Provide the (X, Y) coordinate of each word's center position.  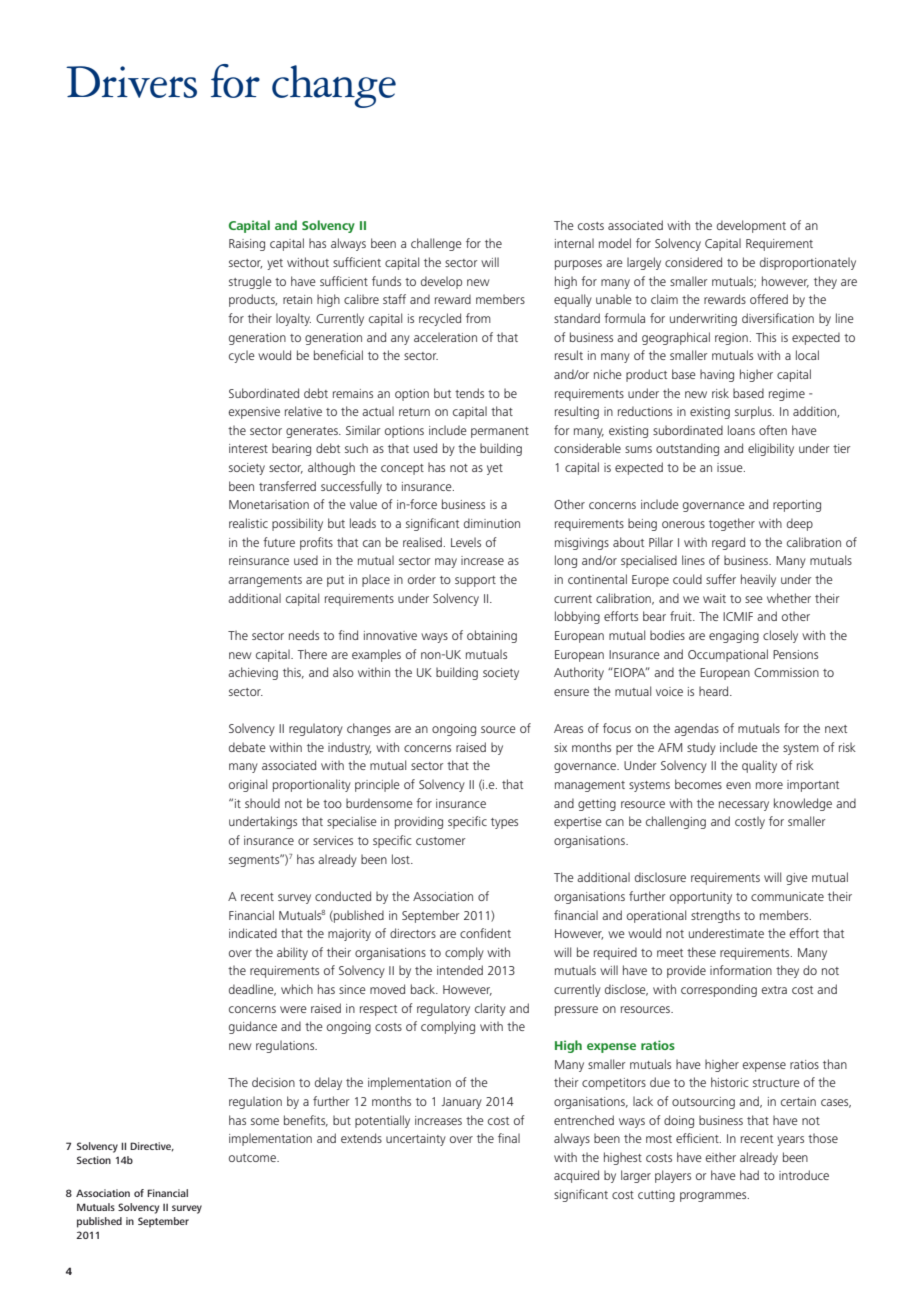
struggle (250, 282)
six (560, 747)
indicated (253, 933)
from (478, 318)
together (732, 524)
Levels (466, 542)
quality (759, 766)
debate (247, 747)
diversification (778, 318)
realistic (248, 523)
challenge (436, 244)
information (741, 970)
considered (693, 262)
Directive (152, 1147)
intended (460, 970)
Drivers (131, 82)
